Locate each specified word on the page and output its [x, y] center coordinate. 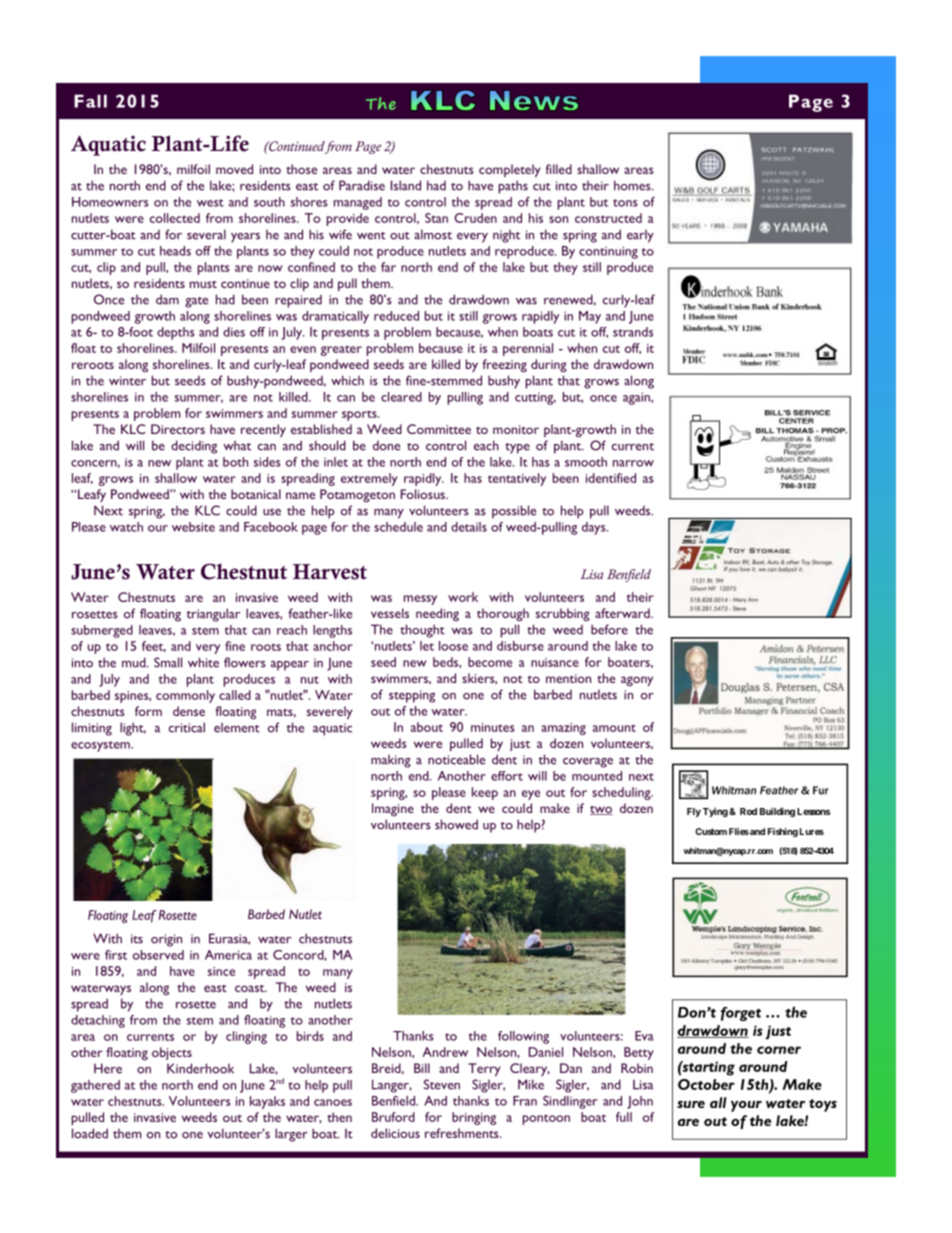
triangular [213, 615]
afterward [623, 613]
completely [510, 170]
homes [633, 185]
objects [172, 1053]
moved [234, 169]
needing [437, 614]
